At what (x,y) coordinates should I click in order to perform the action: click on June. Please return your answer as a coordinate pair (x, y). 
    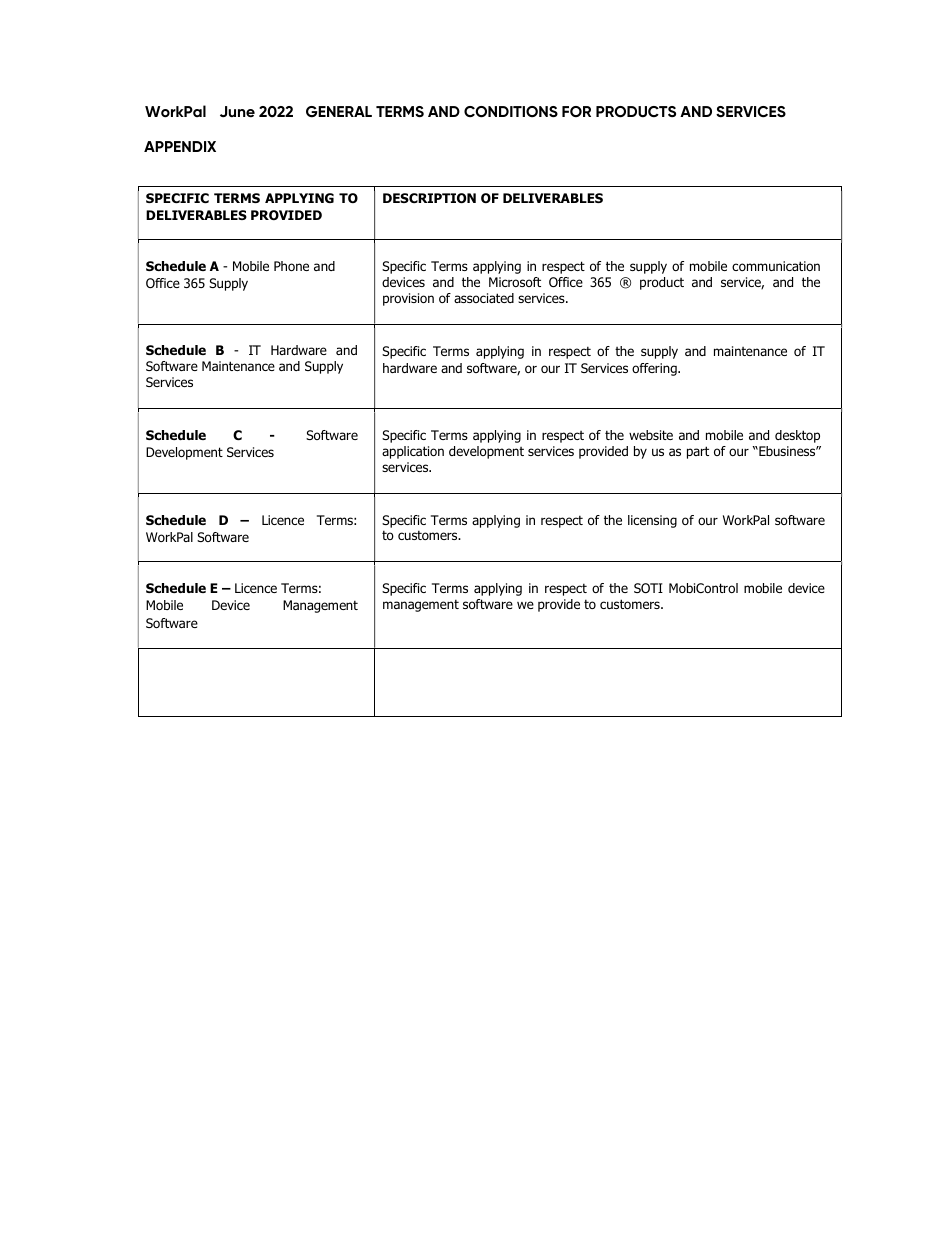
    Looking at the image, I should click on (237, 112).
